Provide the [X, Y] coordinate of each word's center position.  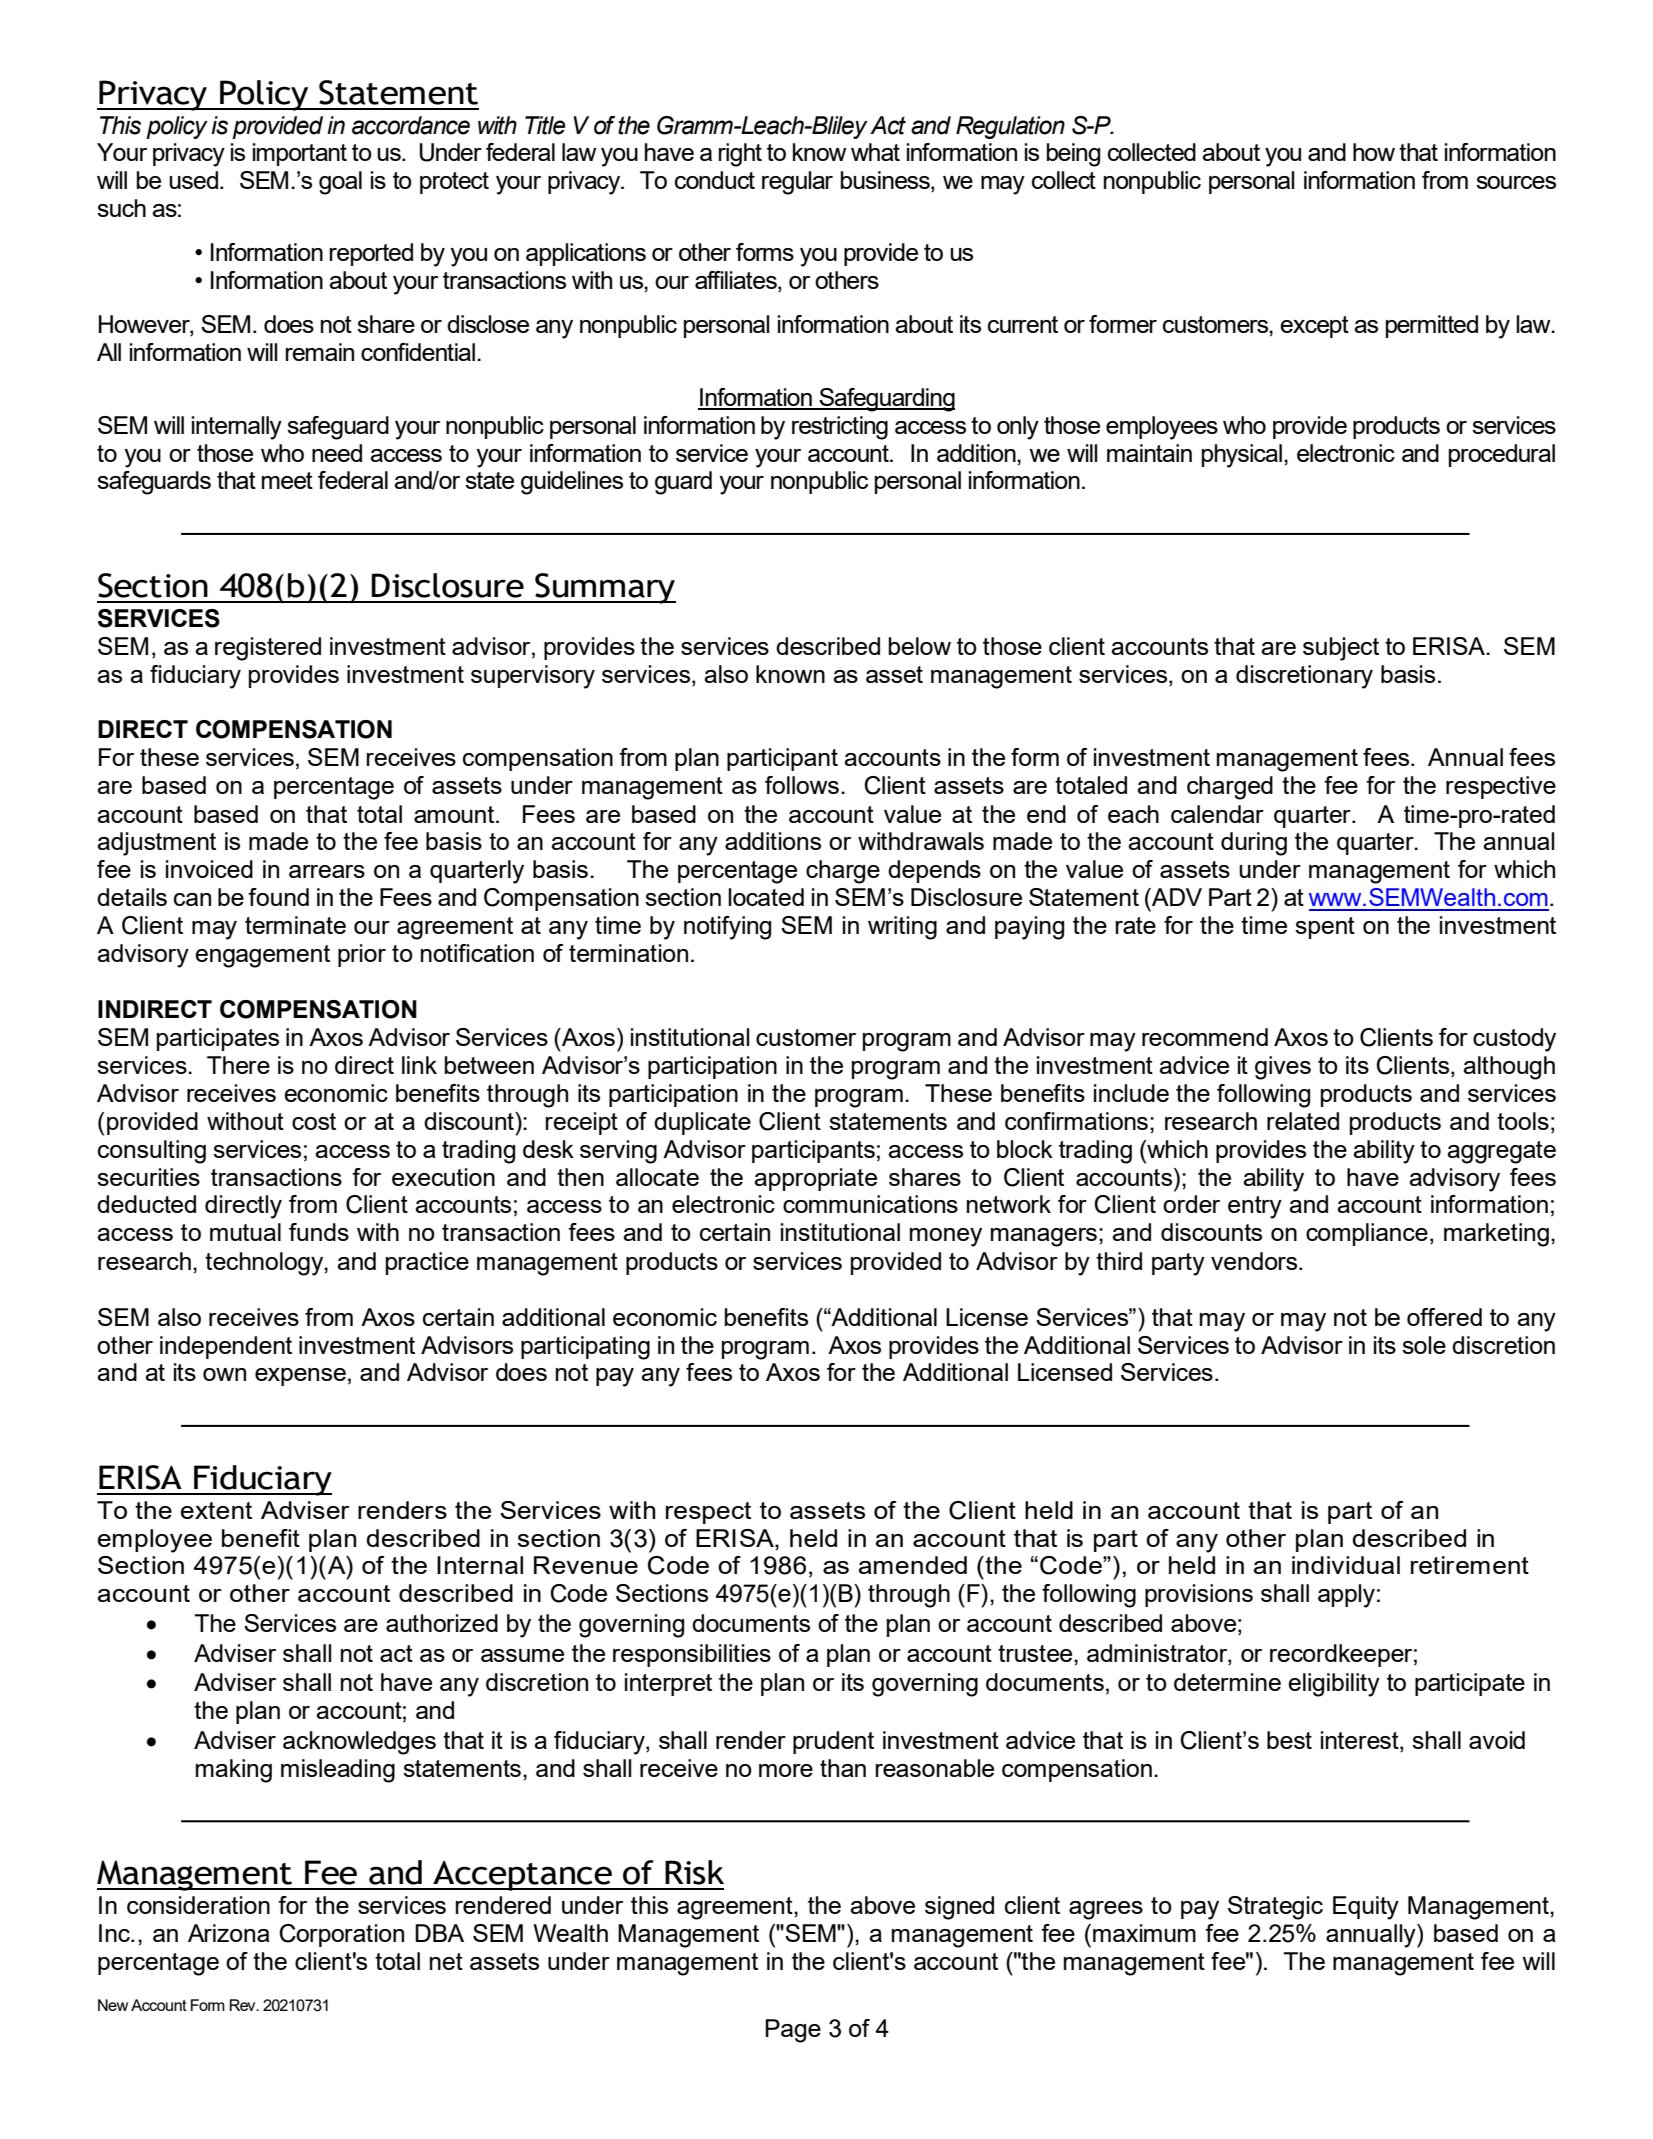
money [946, 1237]
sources [1516, 182]
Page [793, 2031]
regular [797, 183]
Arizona [229, 1933]
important [300, 154]
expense [300, 1377]
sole [1424, 1345]
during [1254, 844]
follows [802, 785]
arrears [327, 871]
